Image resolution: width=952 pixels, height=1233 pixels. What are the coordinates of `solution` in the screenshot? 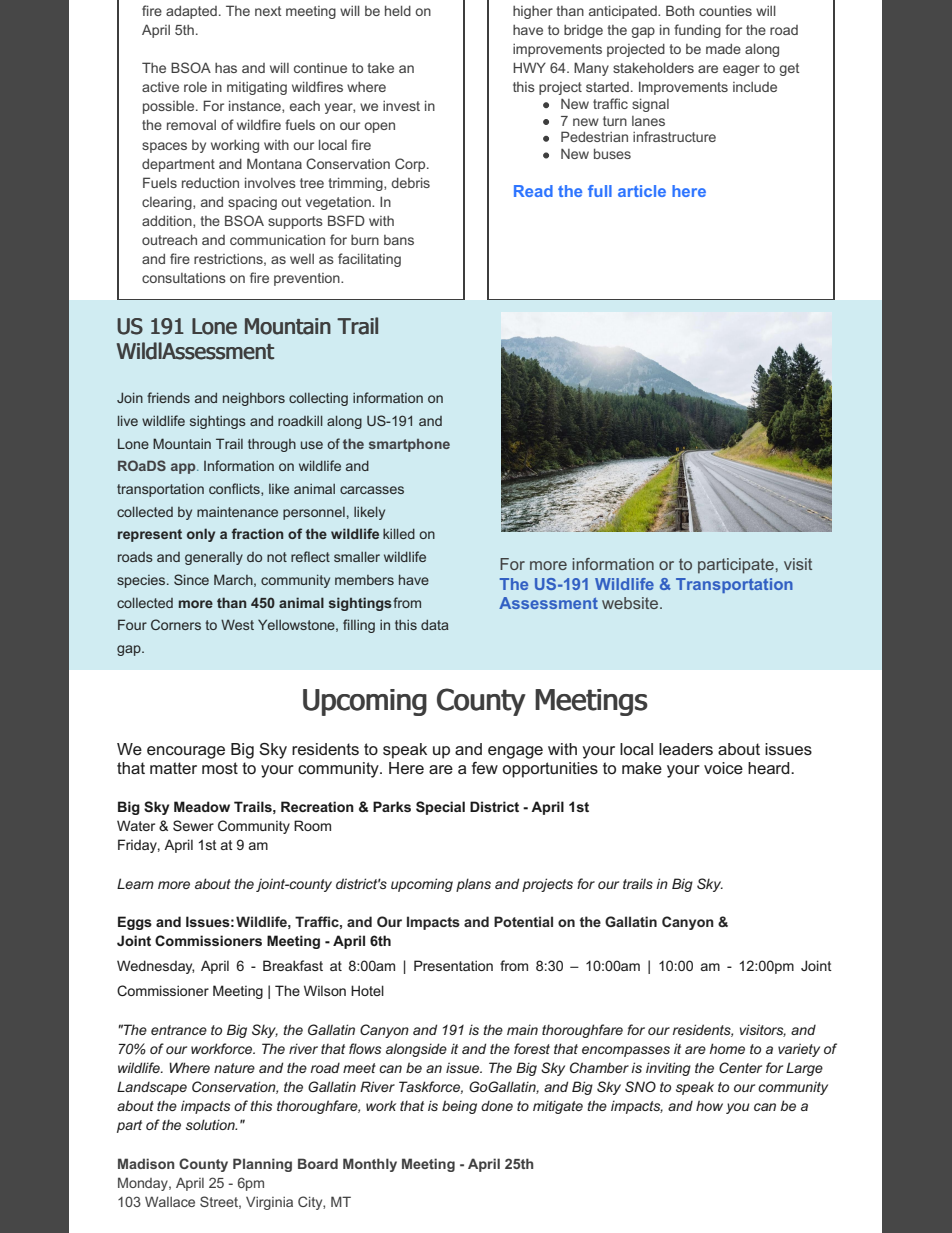 It's located at (211, 1124).
